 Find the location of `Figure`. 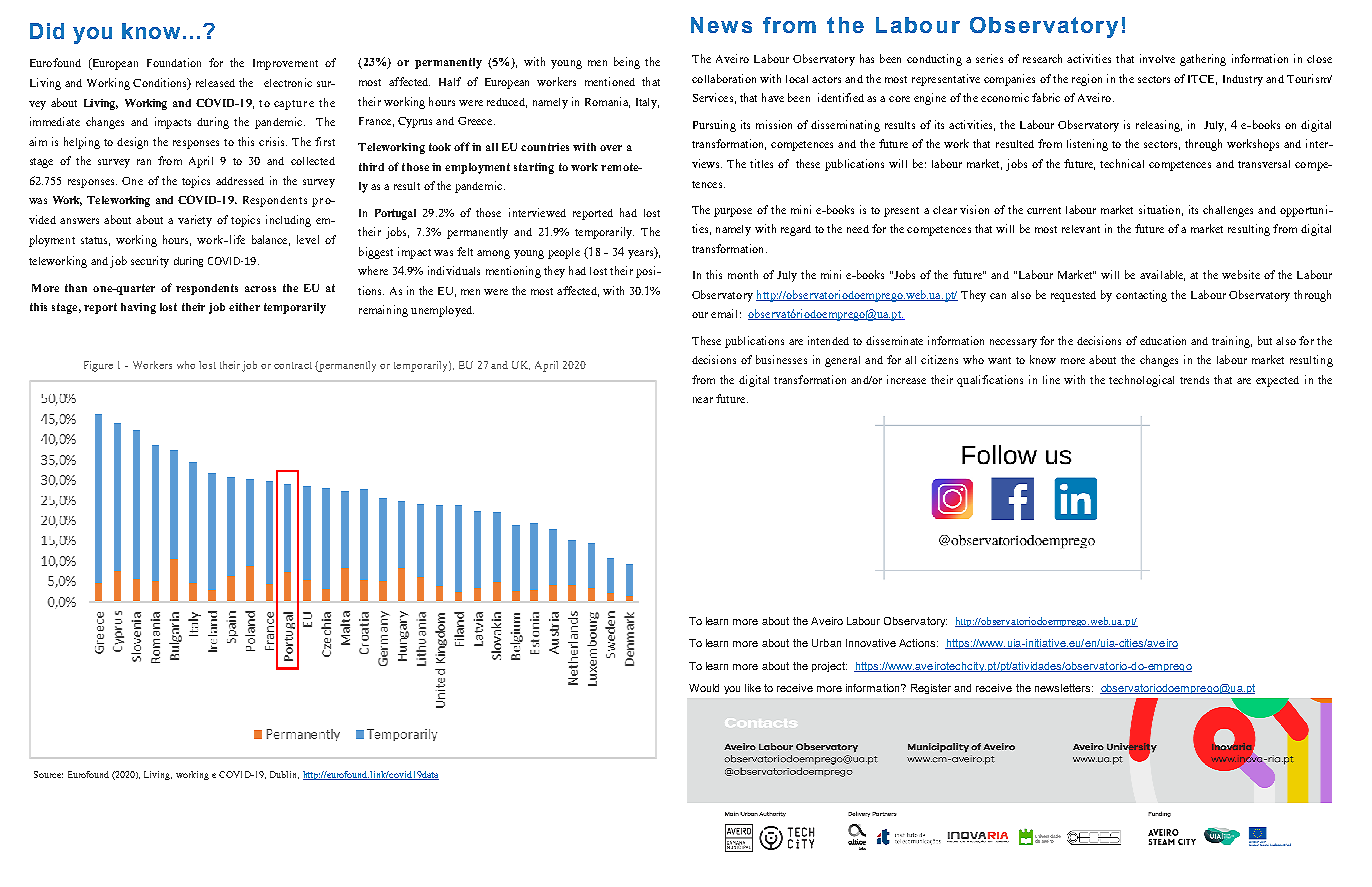

Figure is located at coordinates (98, 366).
